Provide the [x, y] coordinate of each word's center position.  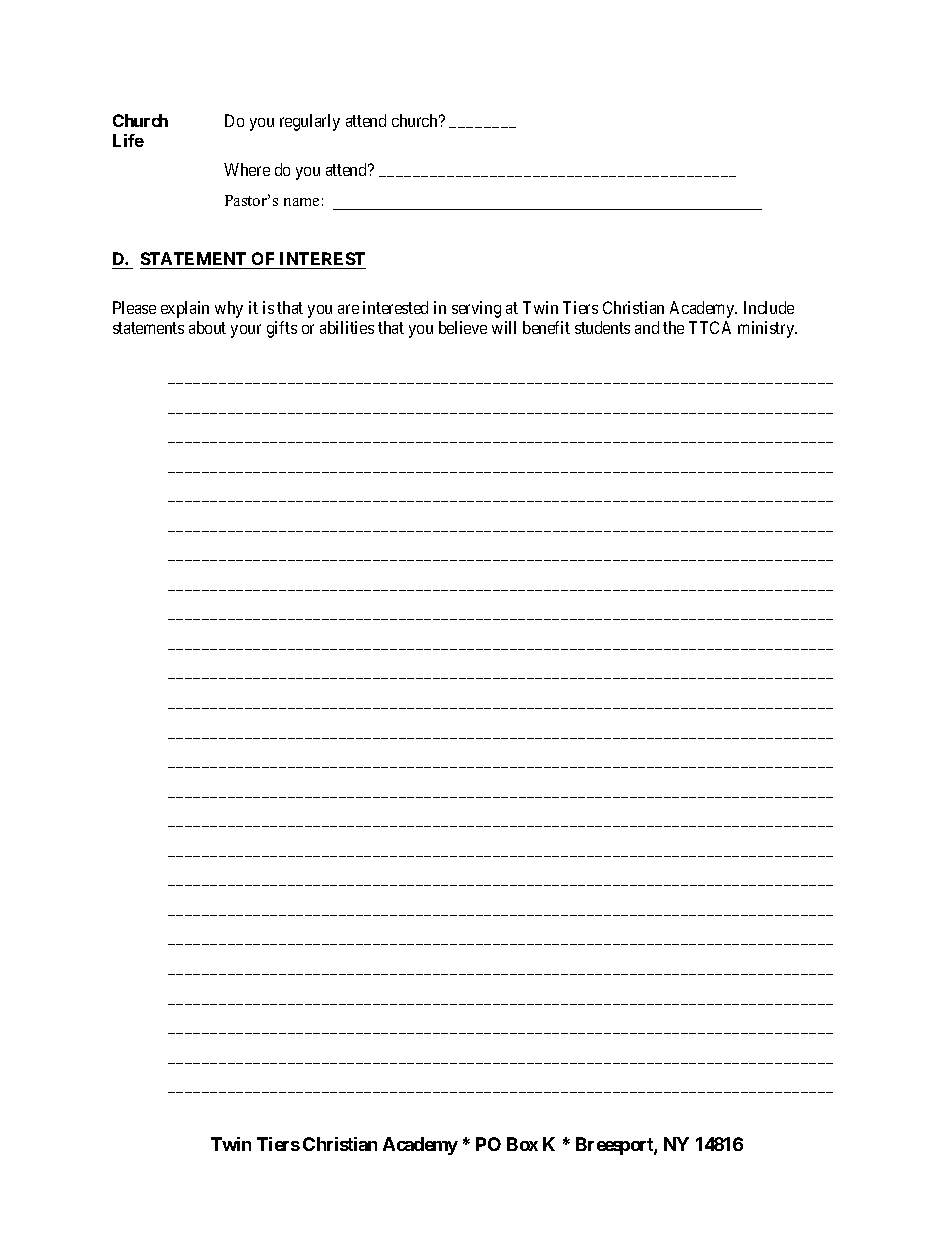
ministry [767, 329]
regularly [310, 122]
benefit [546, 327]
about [207, 327]
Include [769, 307]
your [246, 331]
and [647, 327]
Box [522, 1144]
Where [247, 169]
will [504, 327]
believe [463, 327]
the [673, 327]
